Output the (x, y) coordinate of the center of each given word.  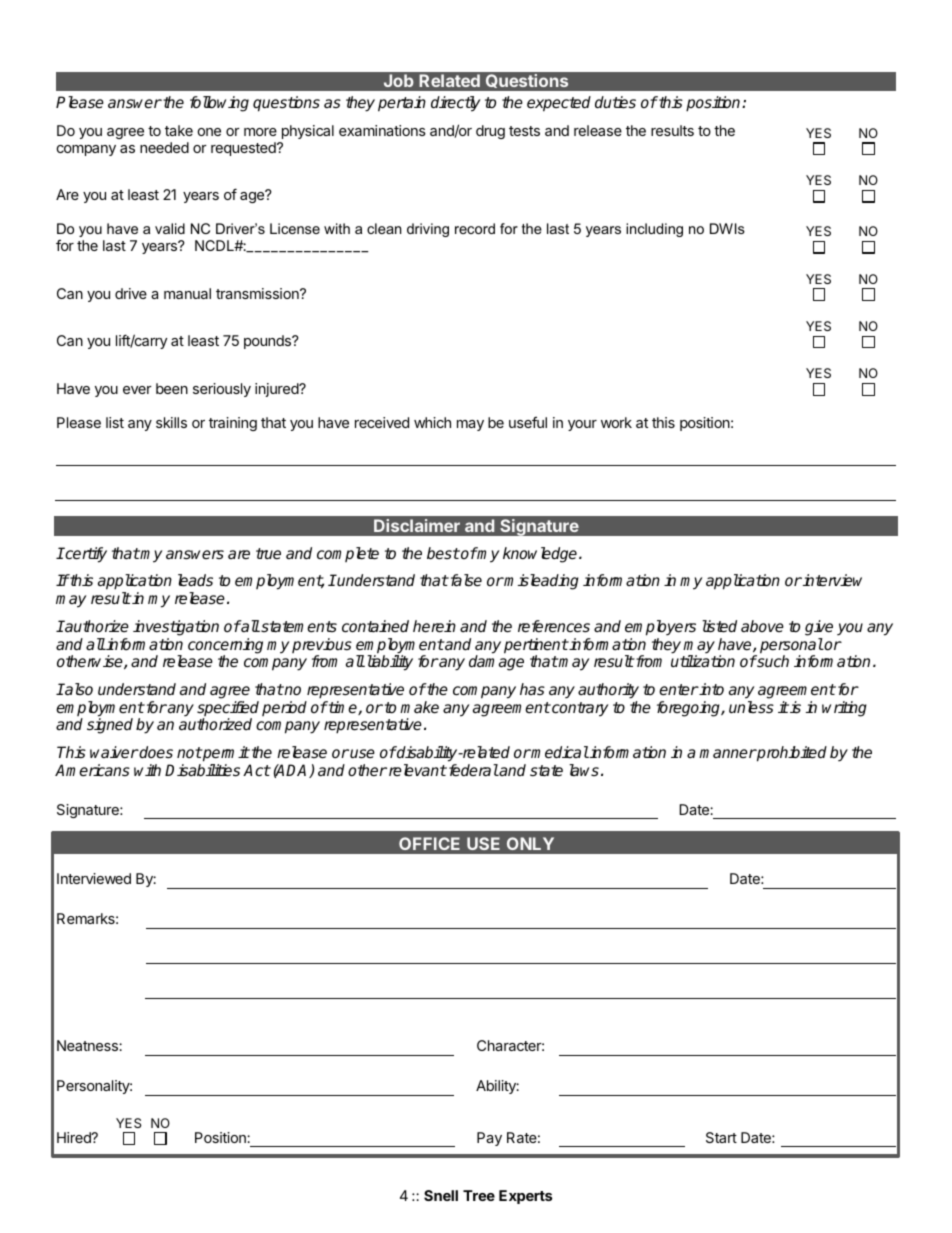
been (172, 388)
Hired (75, 1137)
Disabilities (202, 770)
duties (615, 102)
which (432, 422)
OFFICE (429, 843)
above (762, 626)
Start (721, 1137)
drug (490, 132)
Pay (489, 1139)
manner (727, 753)
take (179, 130)
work (616, 422)
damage (496, 663)
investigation (176, 628)
